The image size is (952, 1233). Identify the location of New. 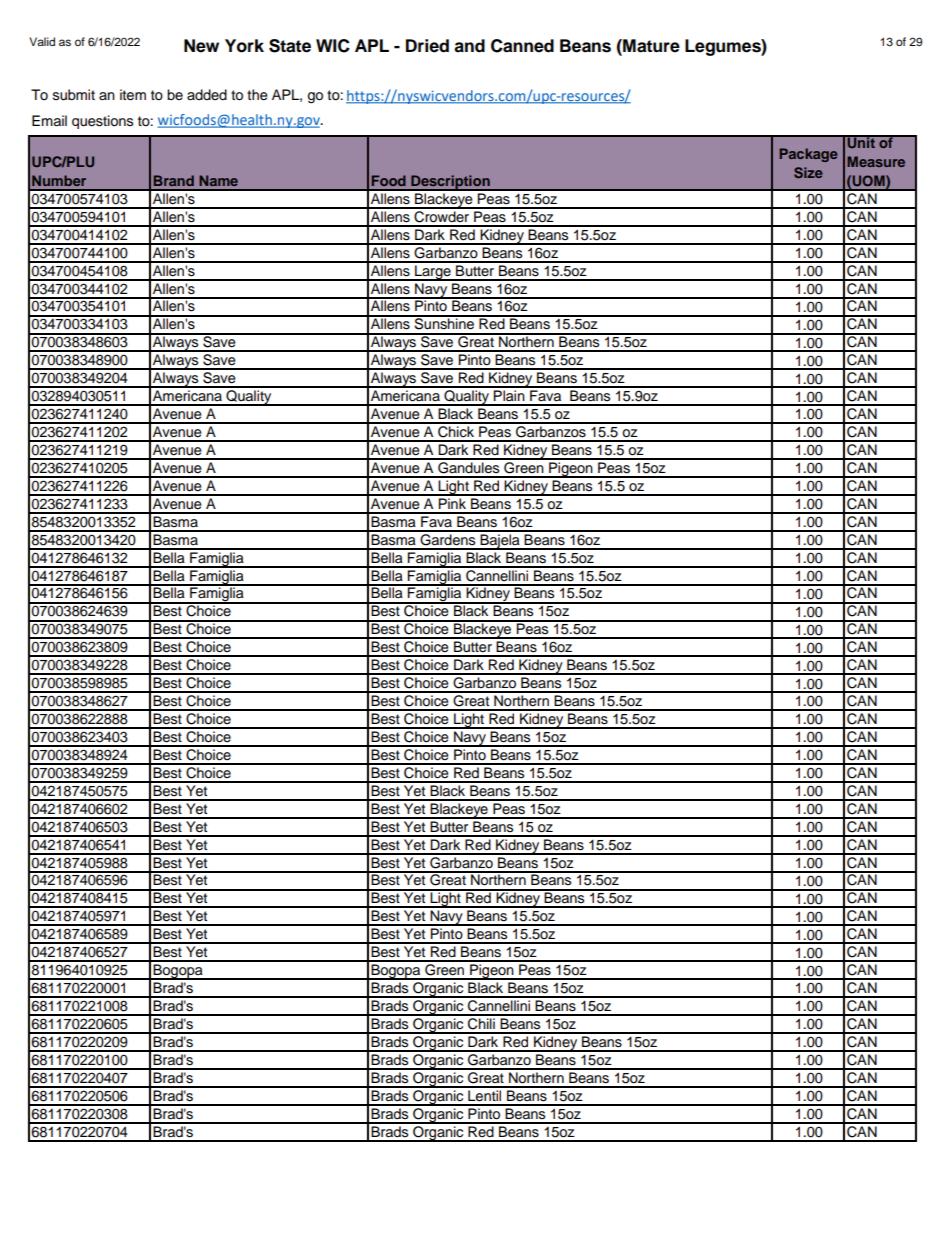
(201, 46).
